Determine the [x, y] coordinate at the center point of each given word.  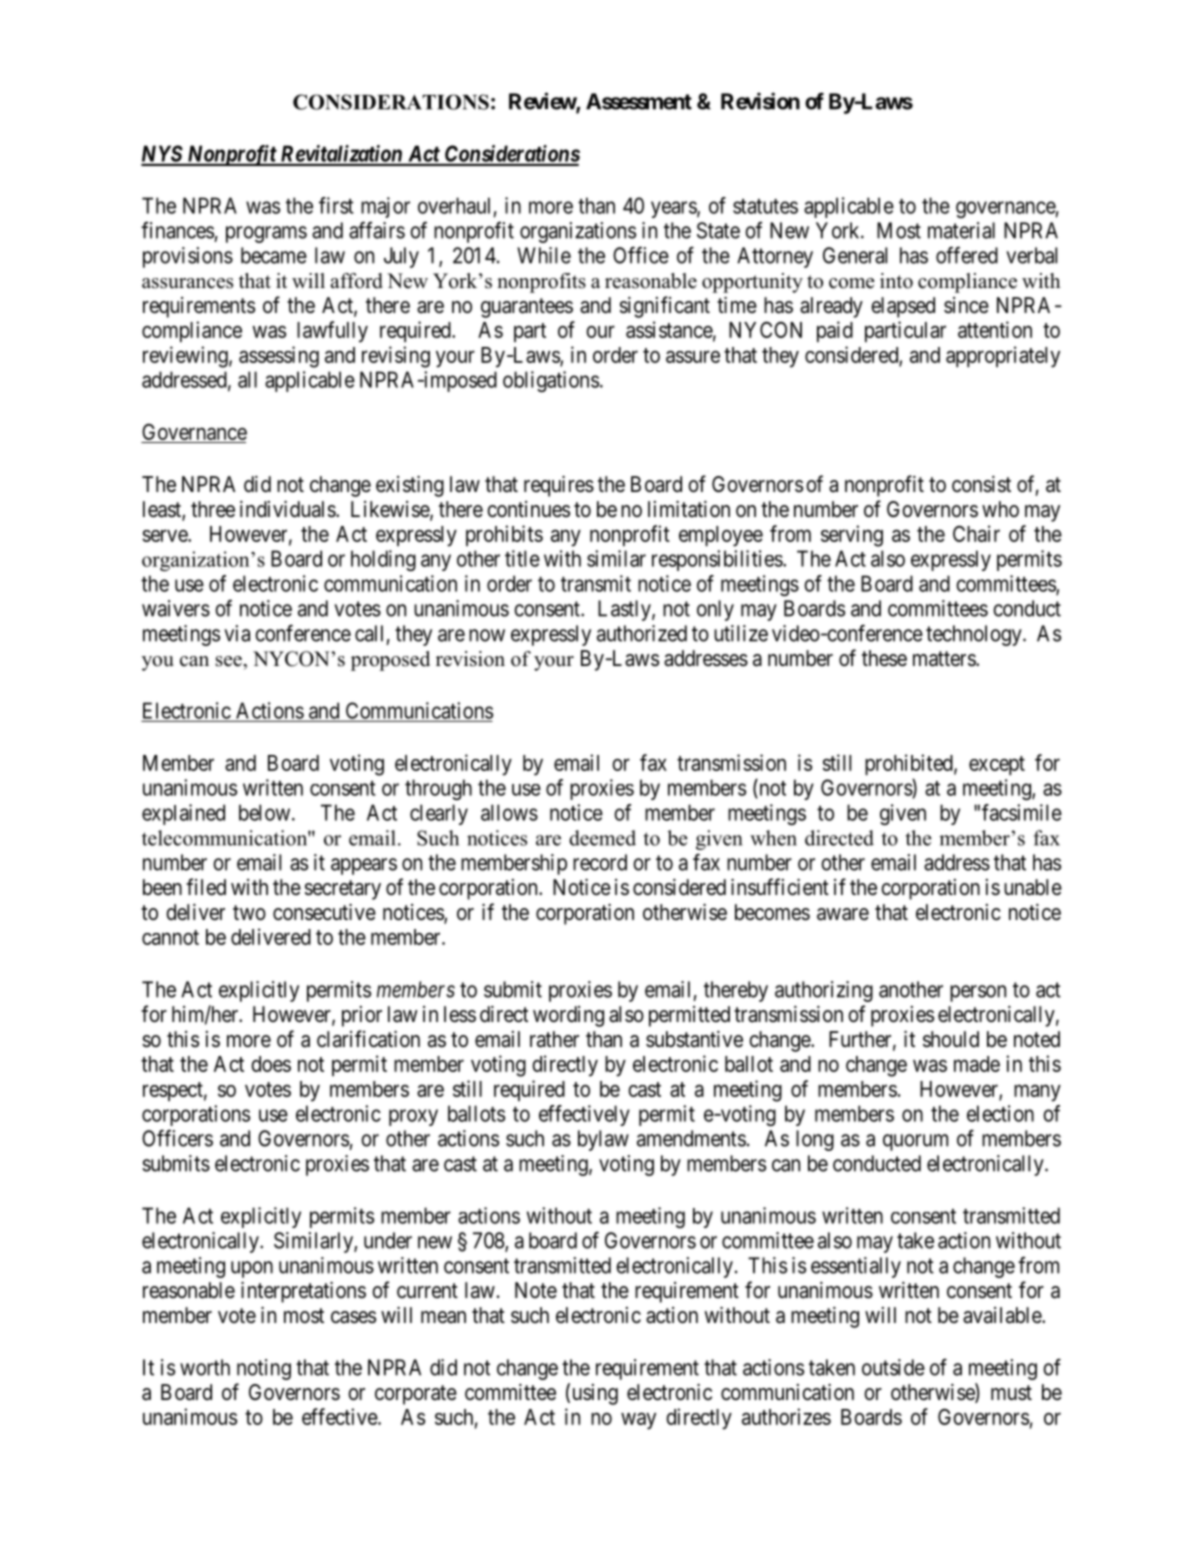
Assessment [639, 101]
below [266, 812]
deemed [602, 838]
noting [264, 1369]
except [997, 765]
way [638, 1421]
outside [893, 1367]
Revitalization [341, 155]
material [961, 230]
